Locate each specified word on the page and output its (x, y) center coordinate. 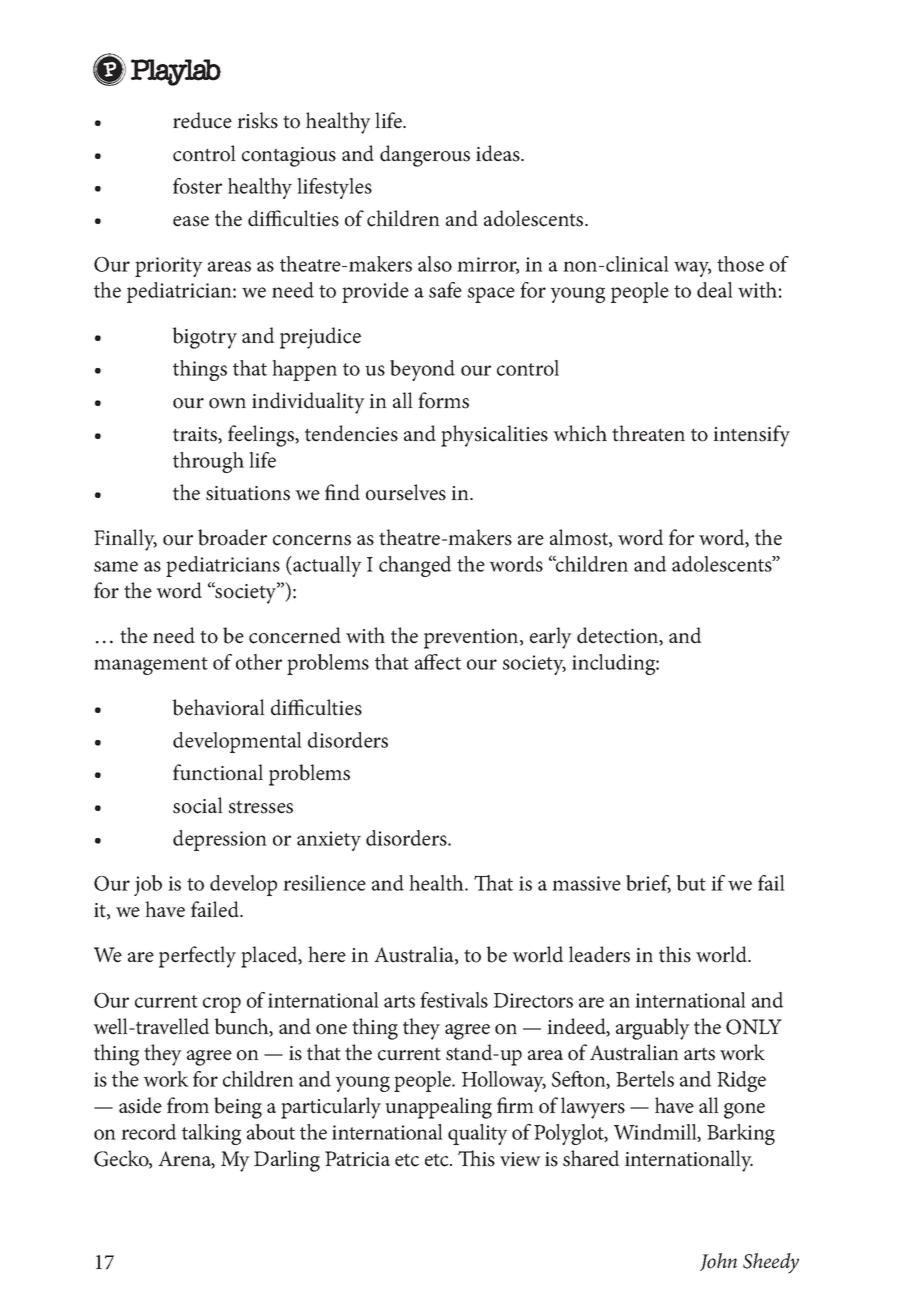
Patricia (357, 1159)
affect (438, 662)
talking (211, 1134)
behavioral (218, 707)
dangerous (425, 156)
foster (197, 186)
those (740, 264)
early (551, 638)
